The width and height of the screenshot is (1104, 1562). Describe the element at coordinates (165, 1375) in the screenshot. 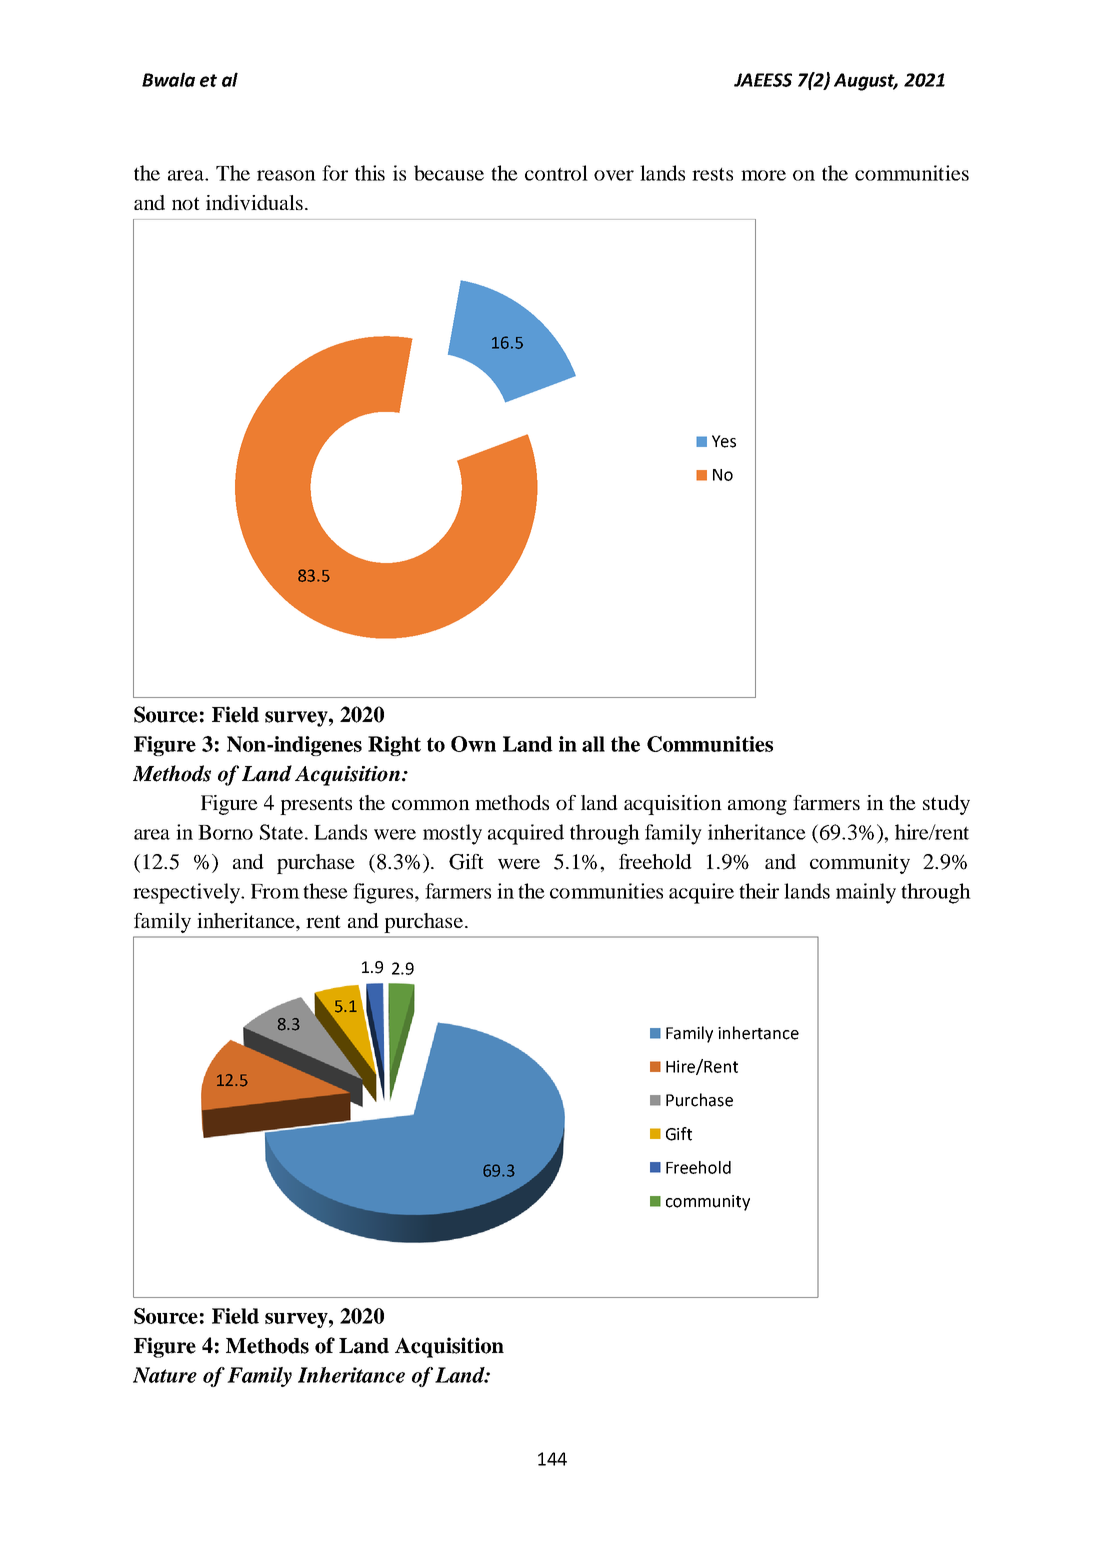

I see `Nature` at that location.
